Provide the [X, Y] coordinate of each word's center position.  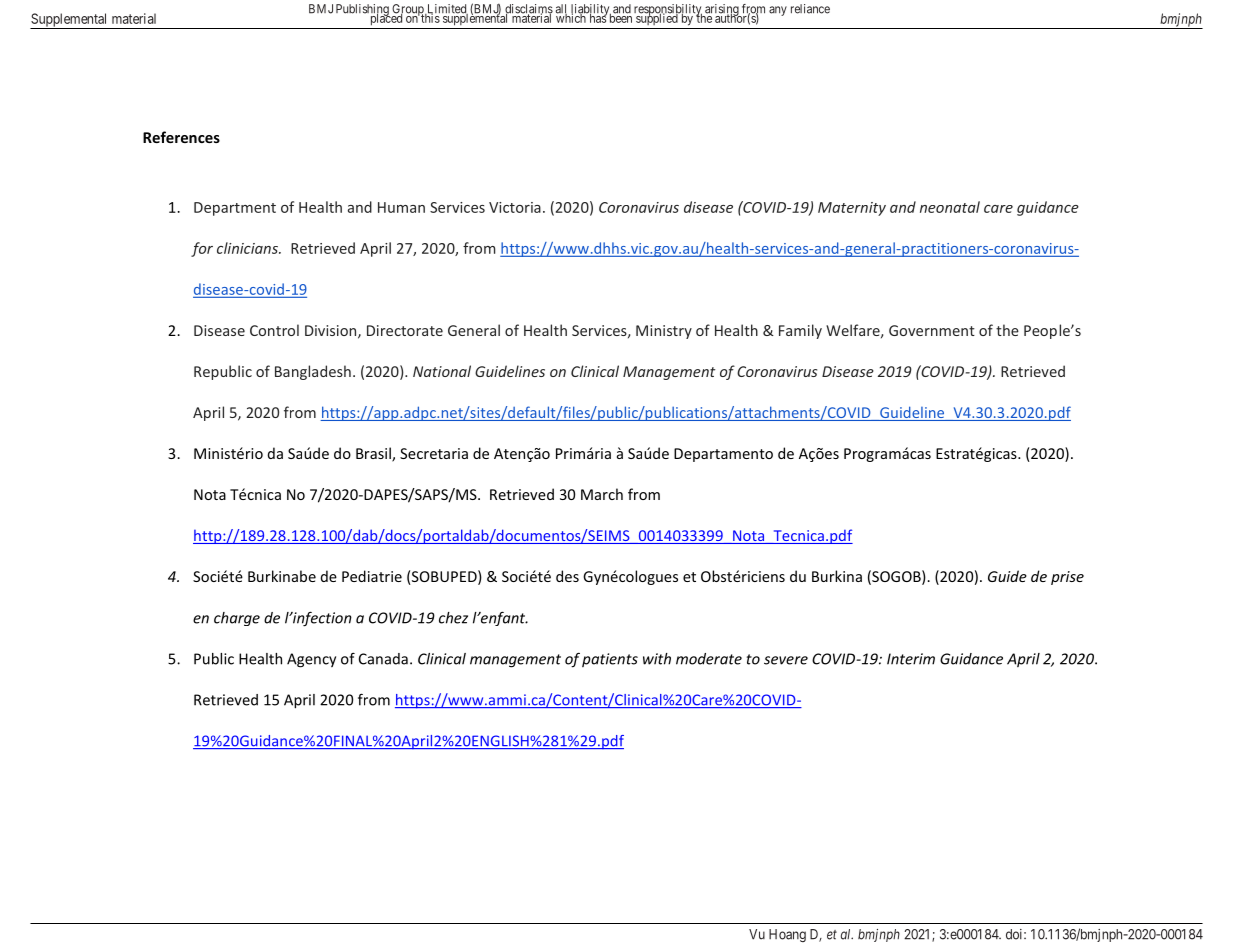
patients [610, 660]
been [621, 17]
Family [800, 331]
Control [274, 330]
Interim [911, 659]
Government [932, 330]
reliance [810, 9]
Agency [311, 660]
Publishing [363, 11]
